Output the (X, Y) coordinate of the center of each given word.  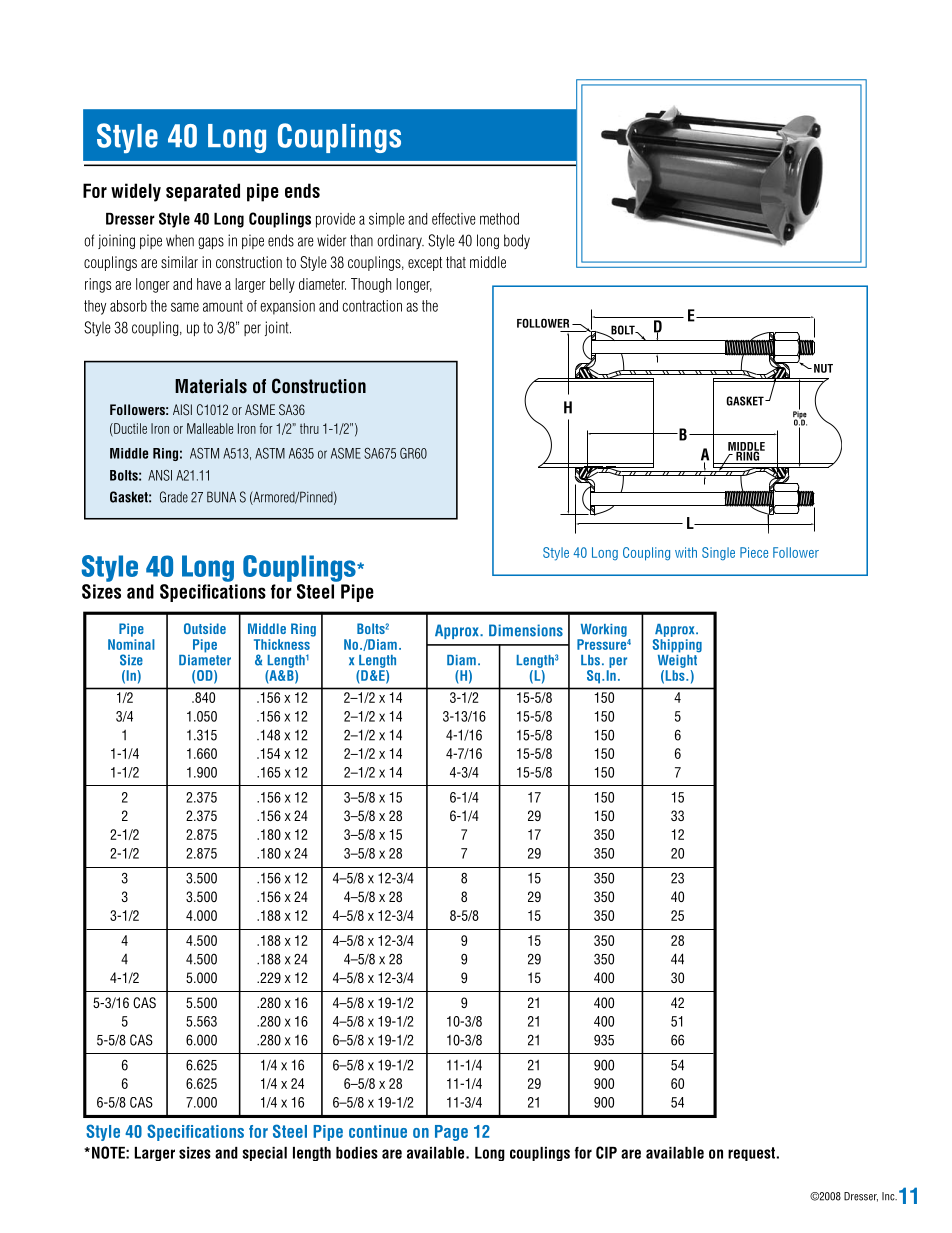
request (751, 1154)
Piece (754, 552)
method (499, 219)
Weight (678, 660)
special (264, 1154)
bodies (357, 1153)
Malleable (210, 428)
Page (451, 1133)
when (180, 240)
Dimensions (526, 630)
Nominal (131, 644)
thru (309, 428)
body (517, 241)
